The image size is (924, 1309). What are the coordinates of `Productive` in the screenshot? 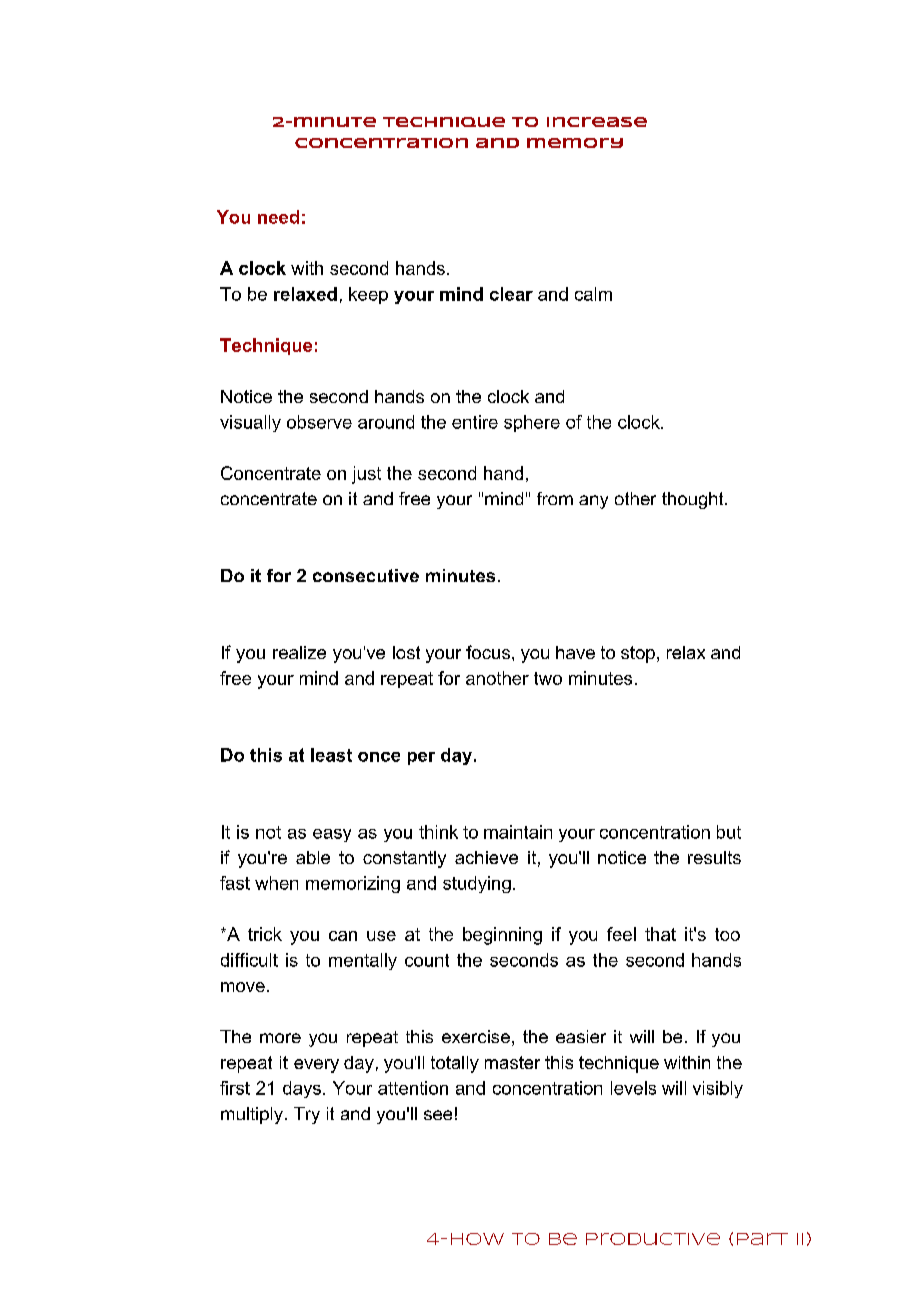 It's located at (653, 1239).
